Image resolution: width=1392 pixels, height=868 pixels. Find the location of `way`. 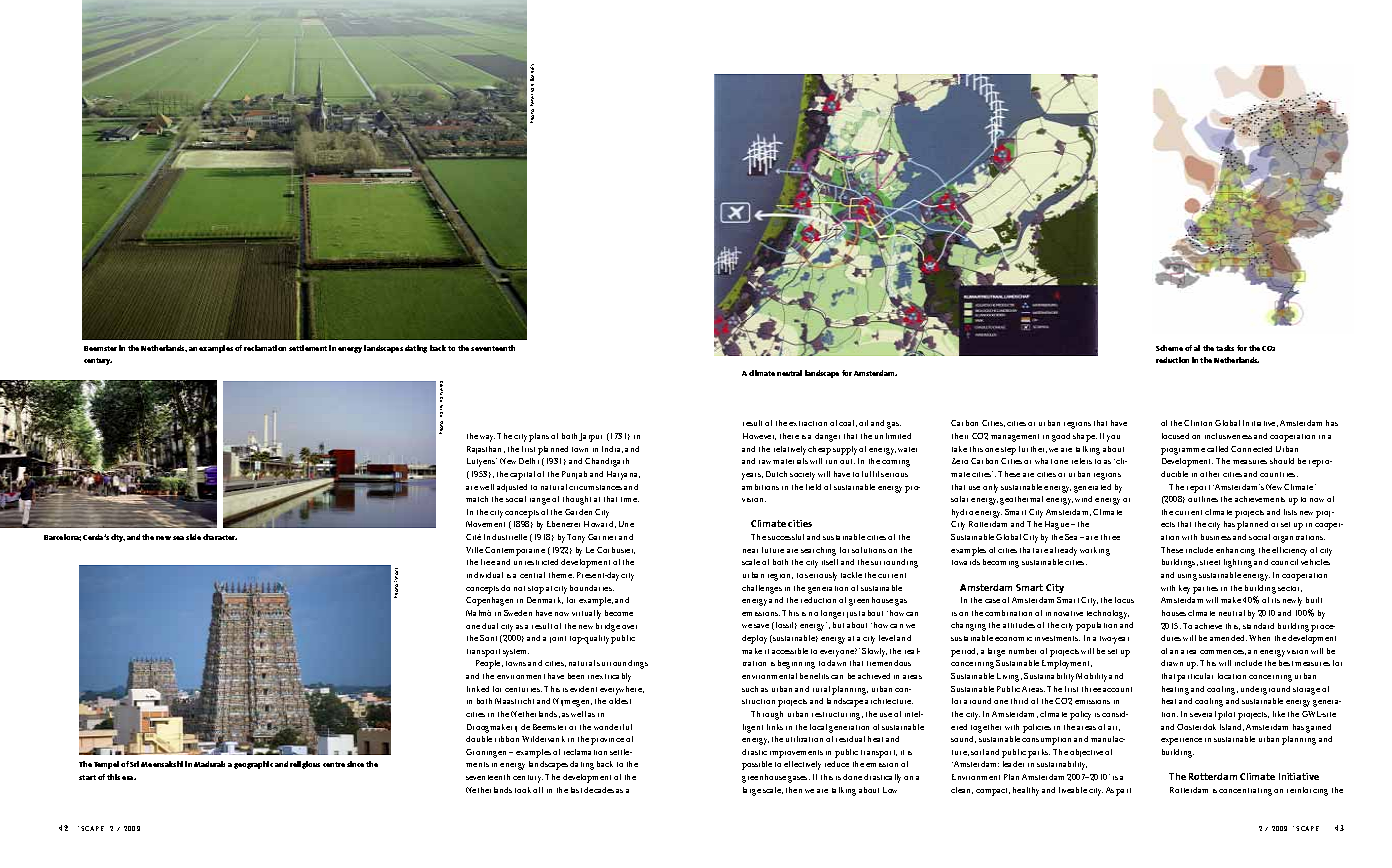

way is located at coordinates (487, 438).
